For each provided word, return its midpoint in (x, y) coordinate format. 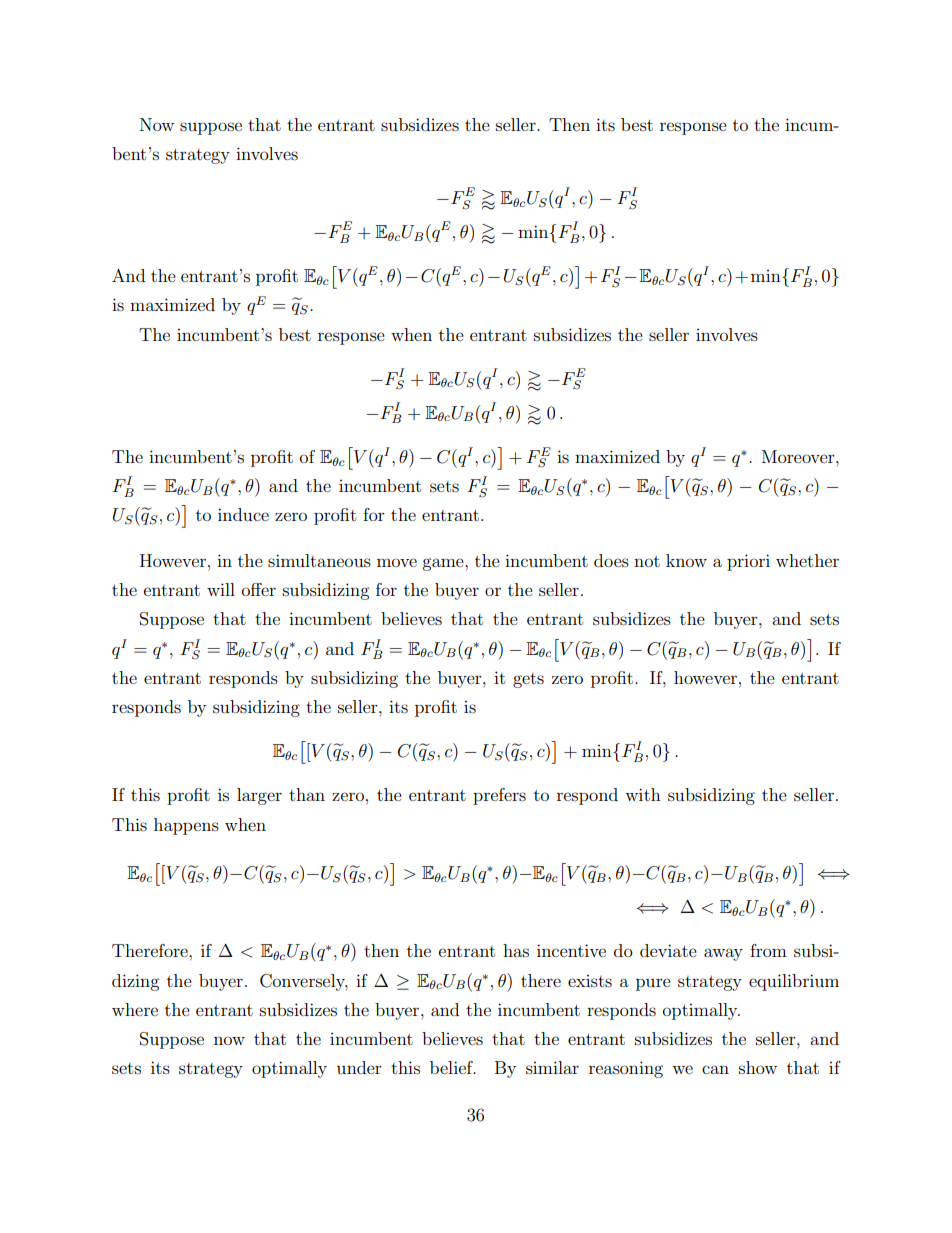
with (643, 794)
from (768, 950)
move (397, 562)
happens (186, 826)
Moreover (799, 456)
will (221, 589)
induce (243, 514)
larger (259, 796)
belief (452, 1067)
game (444, 564)
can (715, 1069)
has (516, 950)
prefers (499, 796)
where (135, 1009)
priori (748, 562)
